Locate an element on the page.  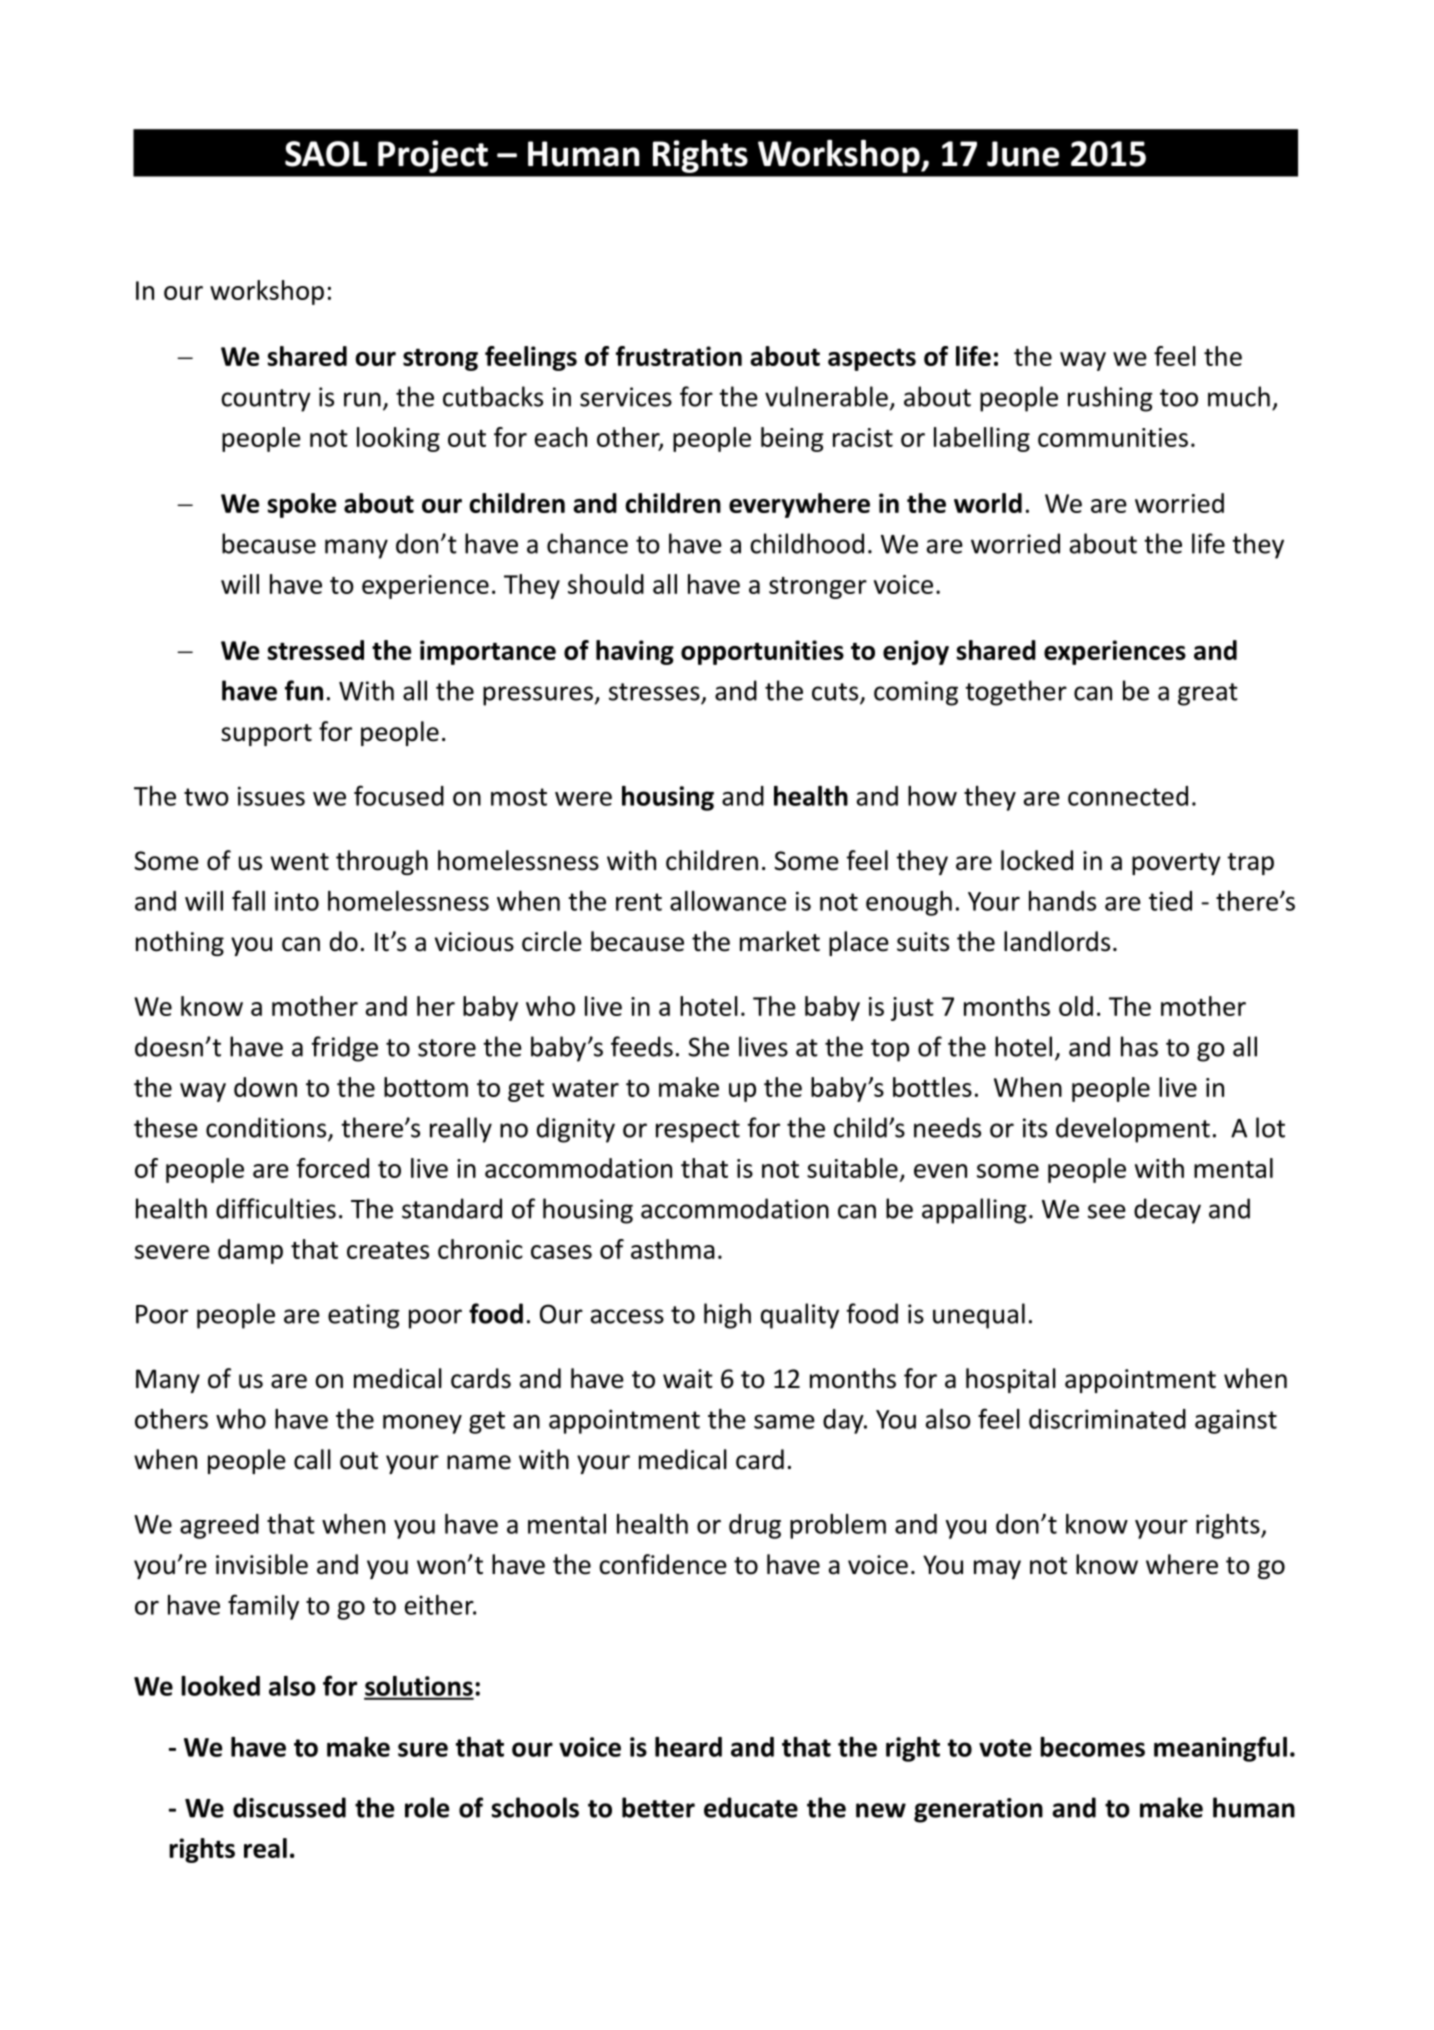
June is located at coordinates (1023, 154).
